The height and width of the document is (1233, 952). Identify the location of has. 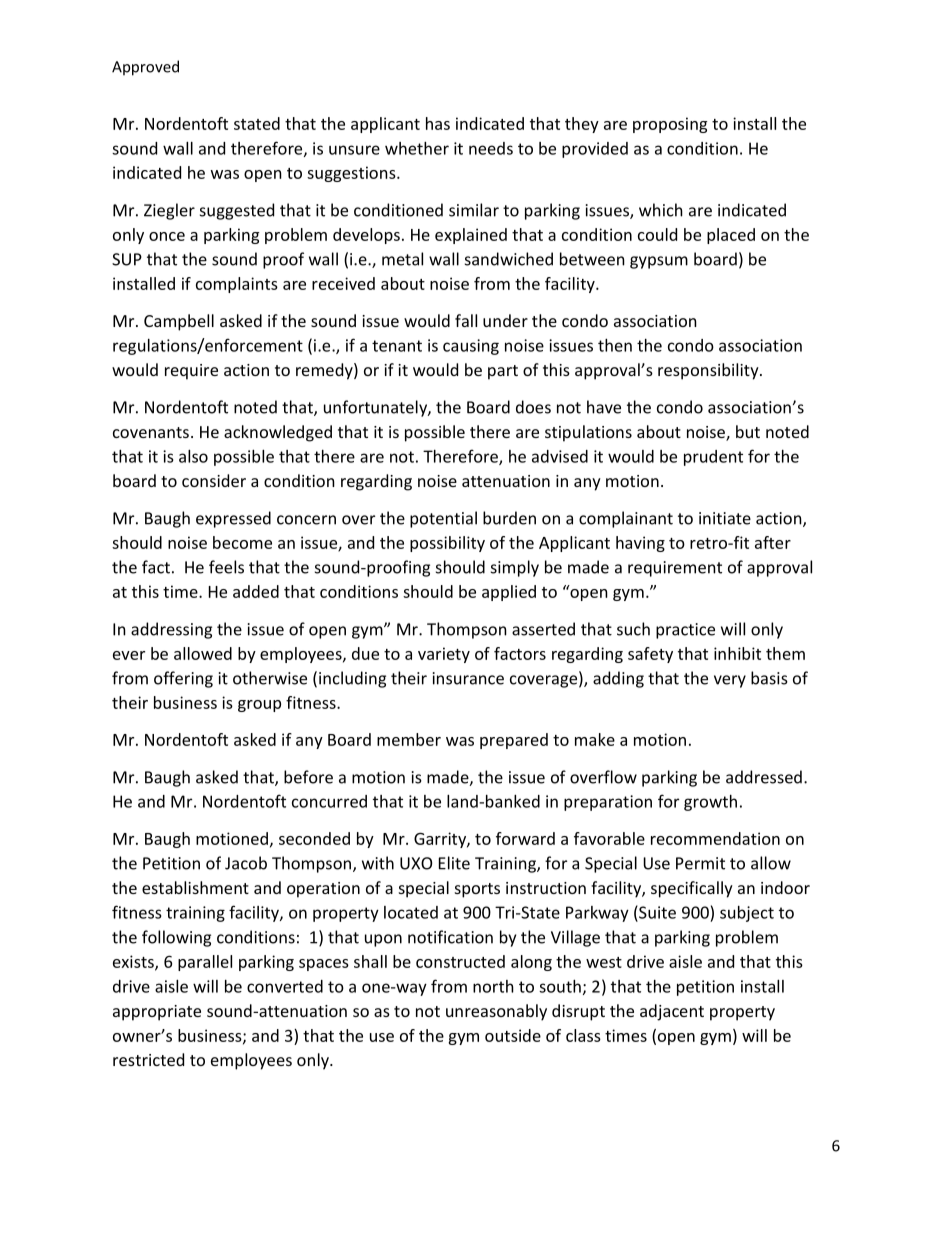
(438, 123).
